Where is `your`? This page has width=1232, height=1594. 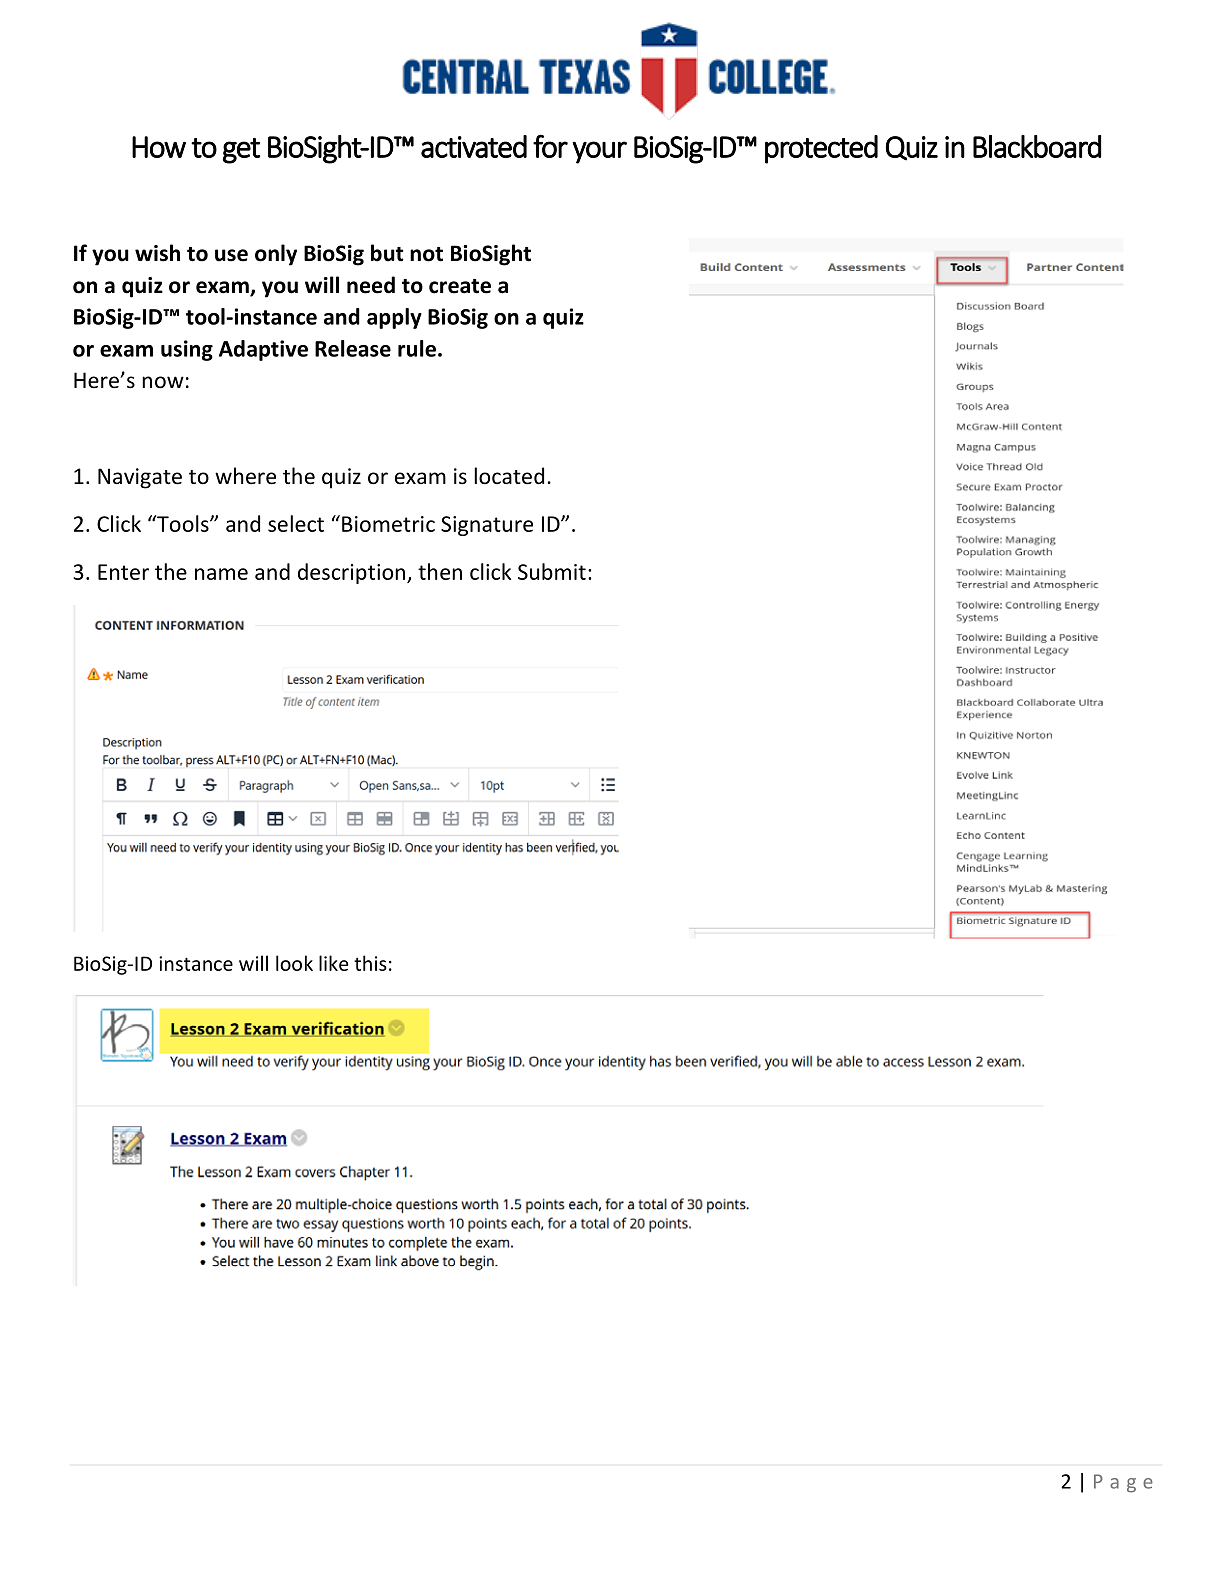
your is located at coordinates (599, 152).
